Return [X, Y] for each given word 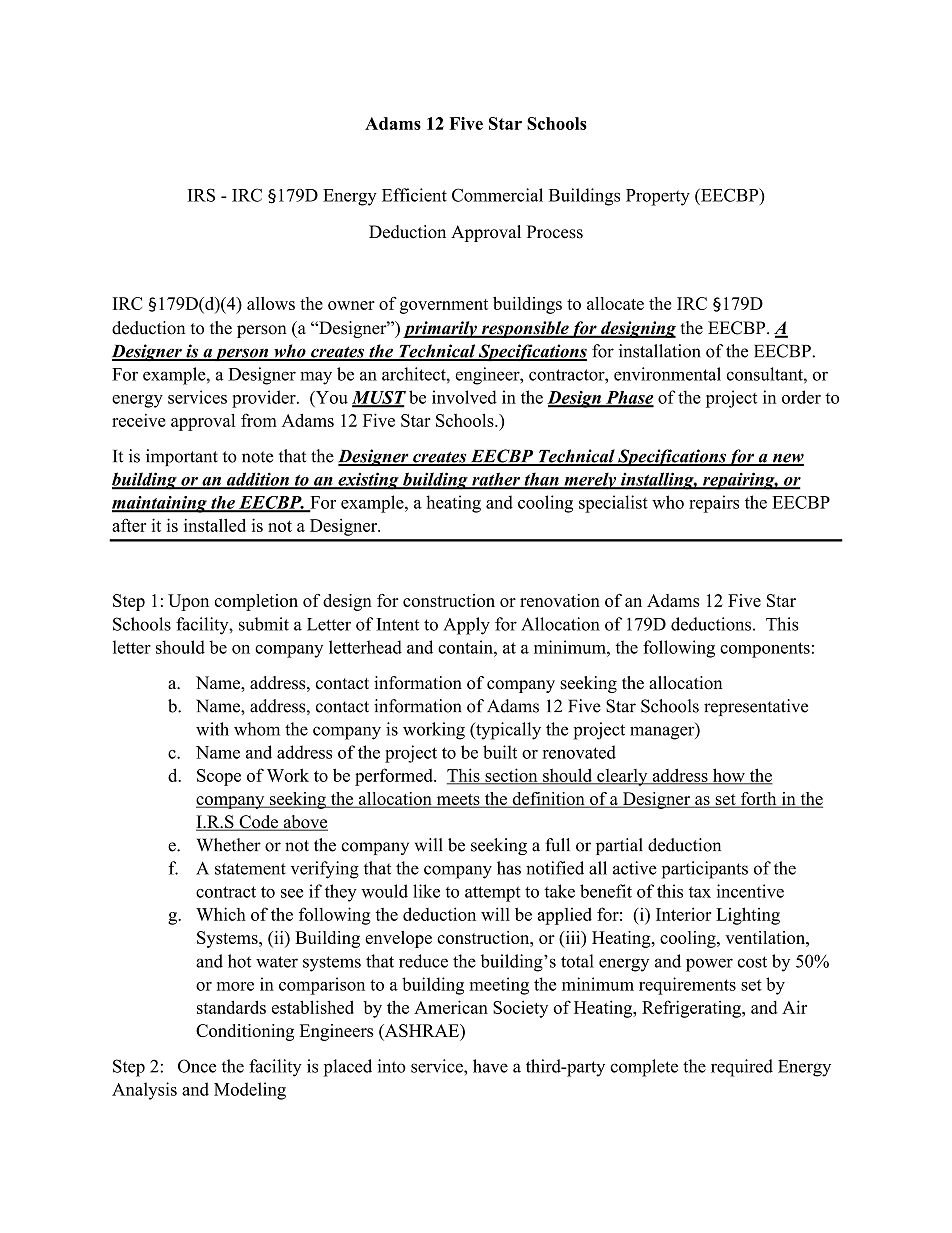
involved [464, 397]
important [182, 457]
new [787, 459]
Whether [229, 845]
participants [705, 870]
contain [466, 647]
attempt [492, 894]
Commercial [497, 195]
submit [264, 624]
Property [658, 197]
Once [197, 1066]
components [765, 650]
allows [271, 303]
